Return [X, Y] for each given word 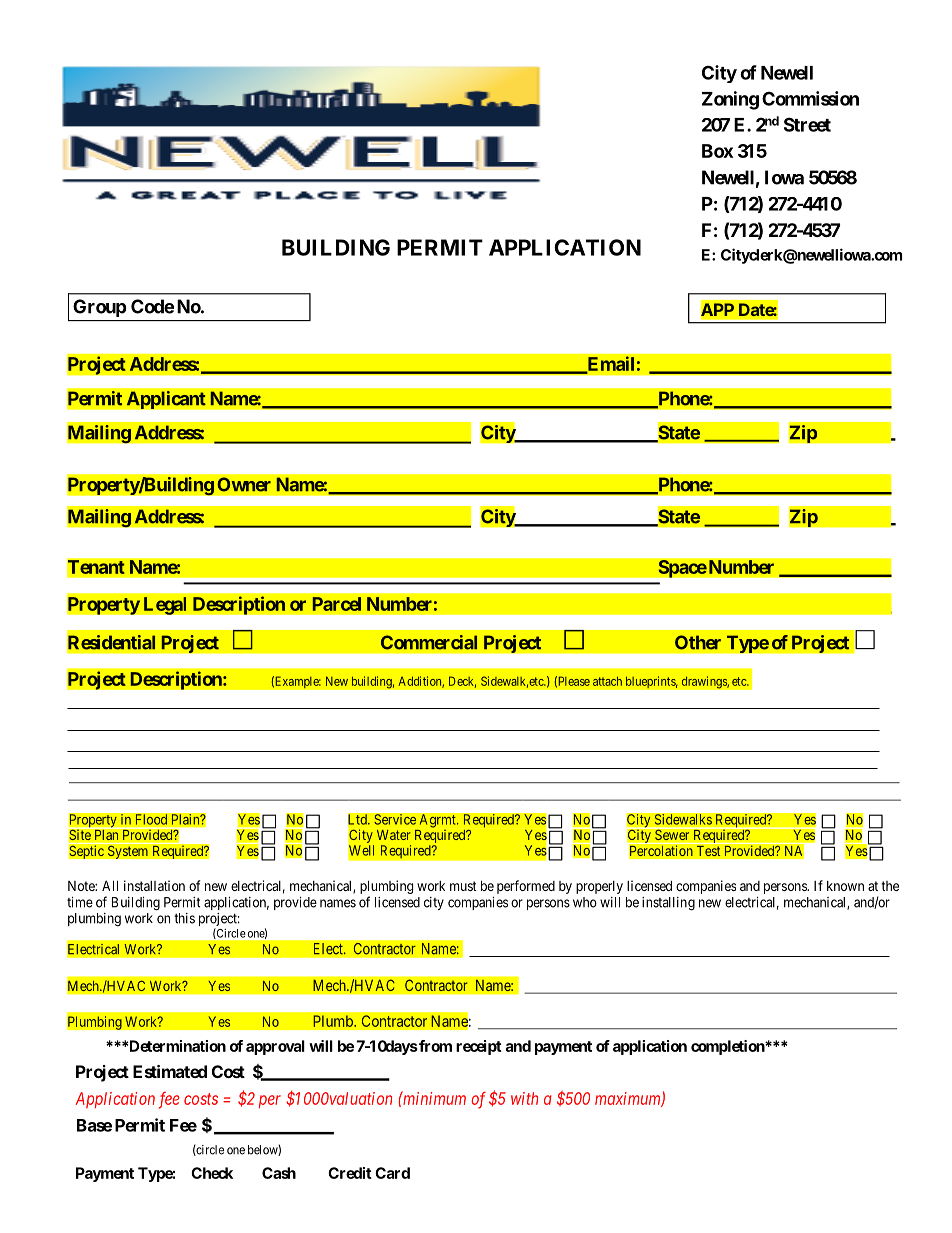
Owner [244, 484]
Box [717, 151]
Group [100, 308]
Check [212, 1173]
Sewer [672, 835]
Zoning [730, 100]
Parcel [337, 604]
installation [154, 885]
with [524, 1098]
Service [395, 819]
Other [698, 642]
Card [392, 1173]
